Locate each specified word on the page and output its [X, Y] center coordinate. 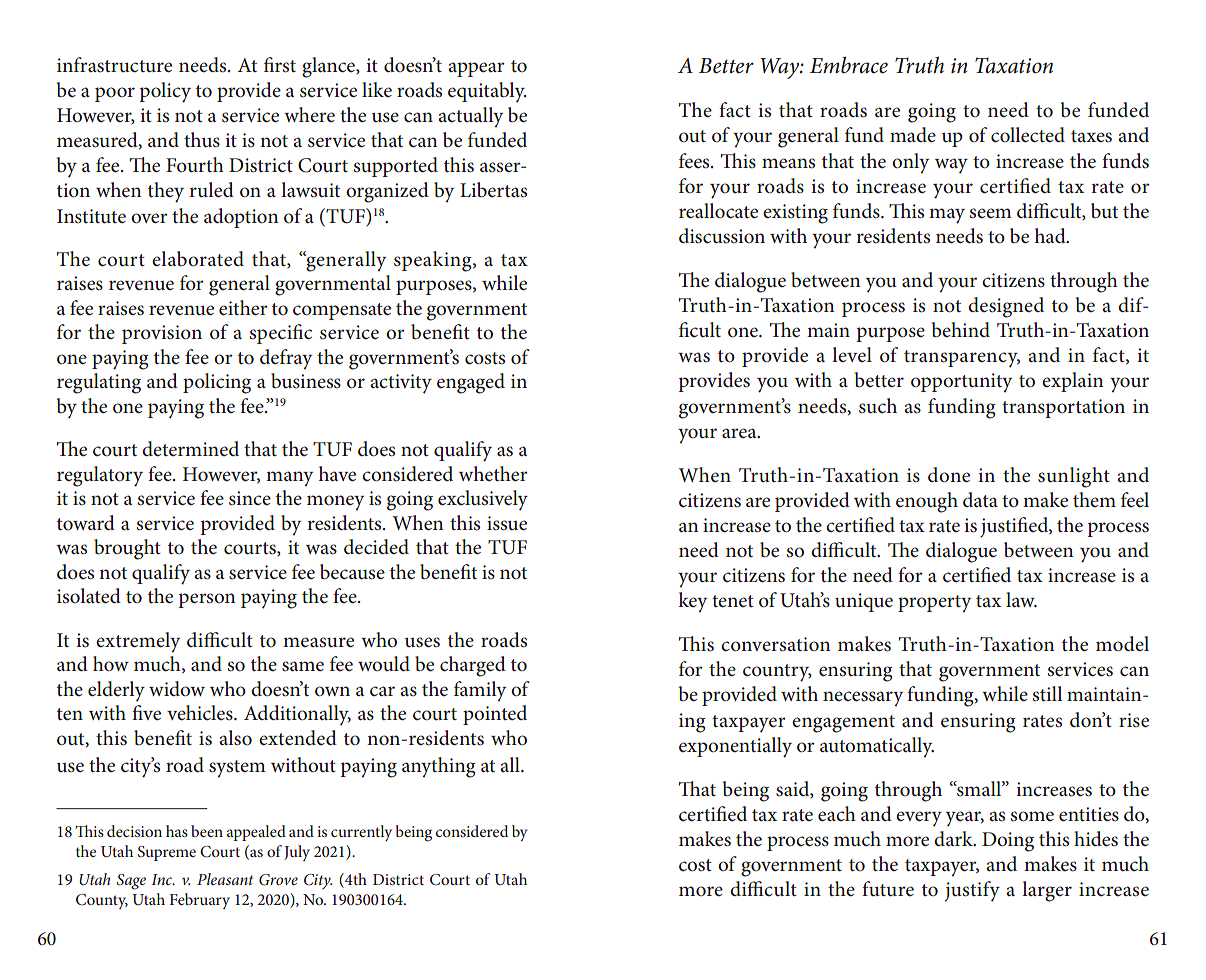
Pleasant [225, 879]
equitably [487, 92]
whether [493, 474]
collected [1028, 135]
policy [165, 92]
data [980, 499]
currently [361, 833]
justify [972, 891]
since [250, 498]
